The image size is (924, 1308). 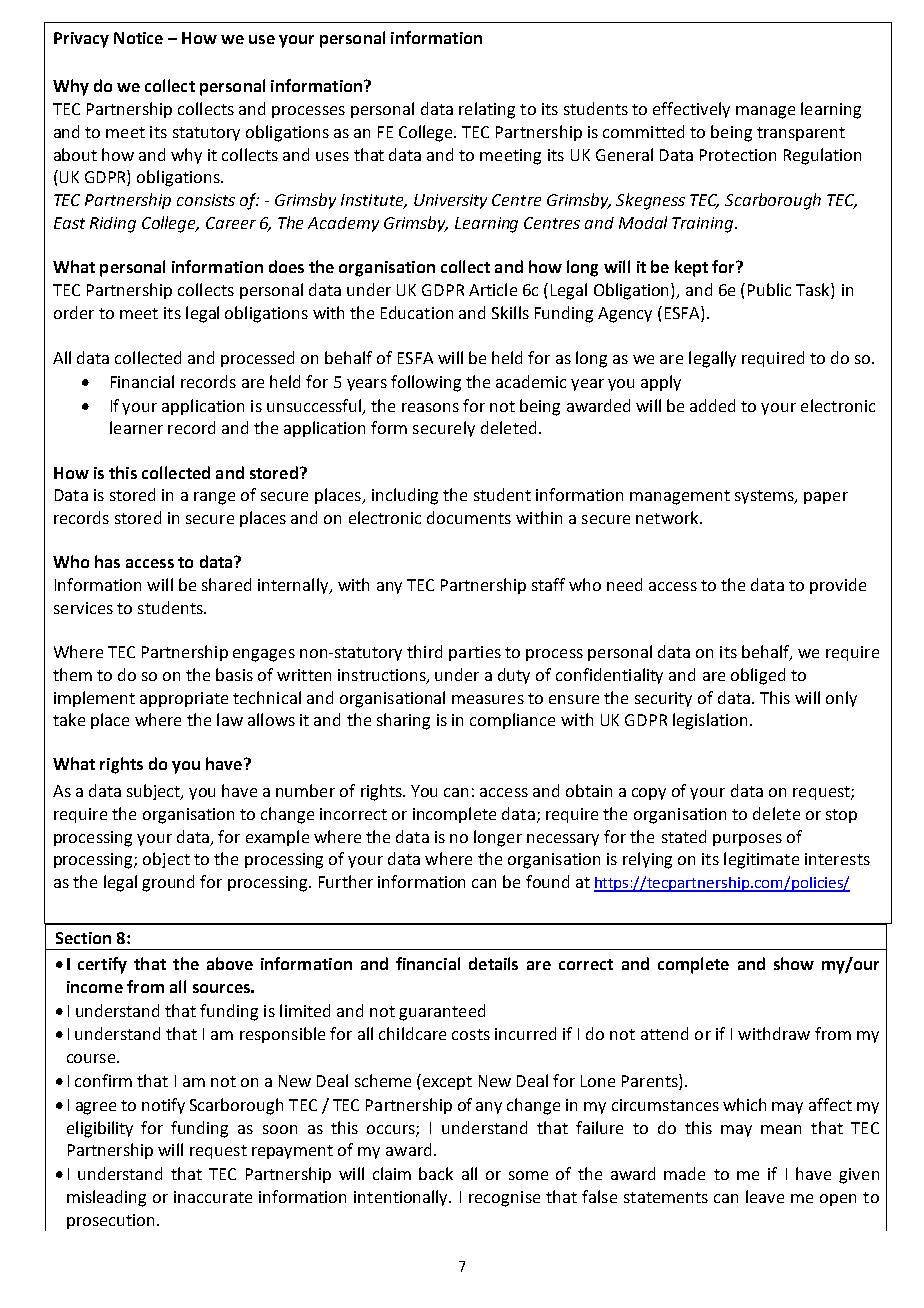 What do you see at coordinates (691, 110) in the image?
I see `effectively` at bounding box center [691, 110].
